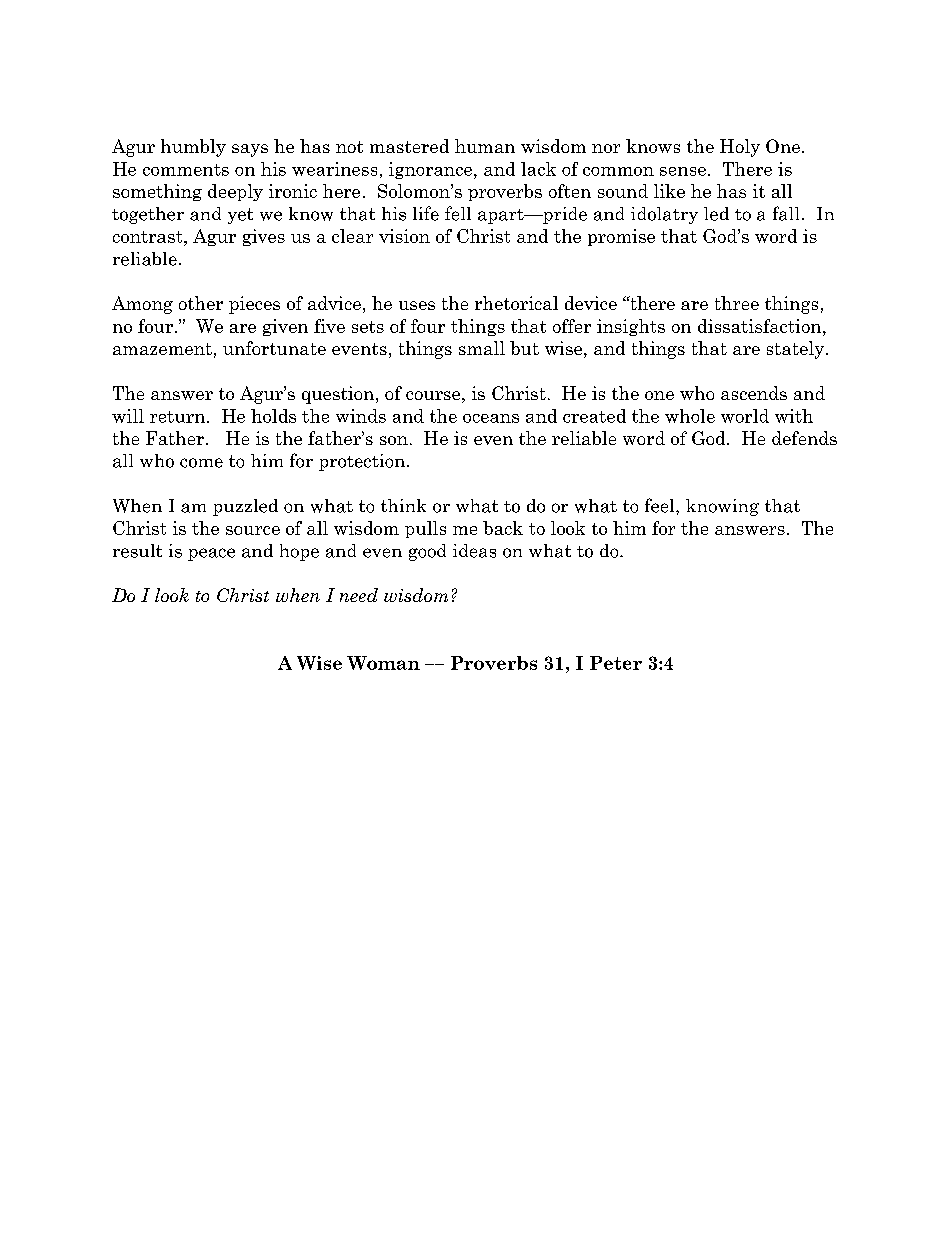  I want to click on comments, so click(186, 170).
